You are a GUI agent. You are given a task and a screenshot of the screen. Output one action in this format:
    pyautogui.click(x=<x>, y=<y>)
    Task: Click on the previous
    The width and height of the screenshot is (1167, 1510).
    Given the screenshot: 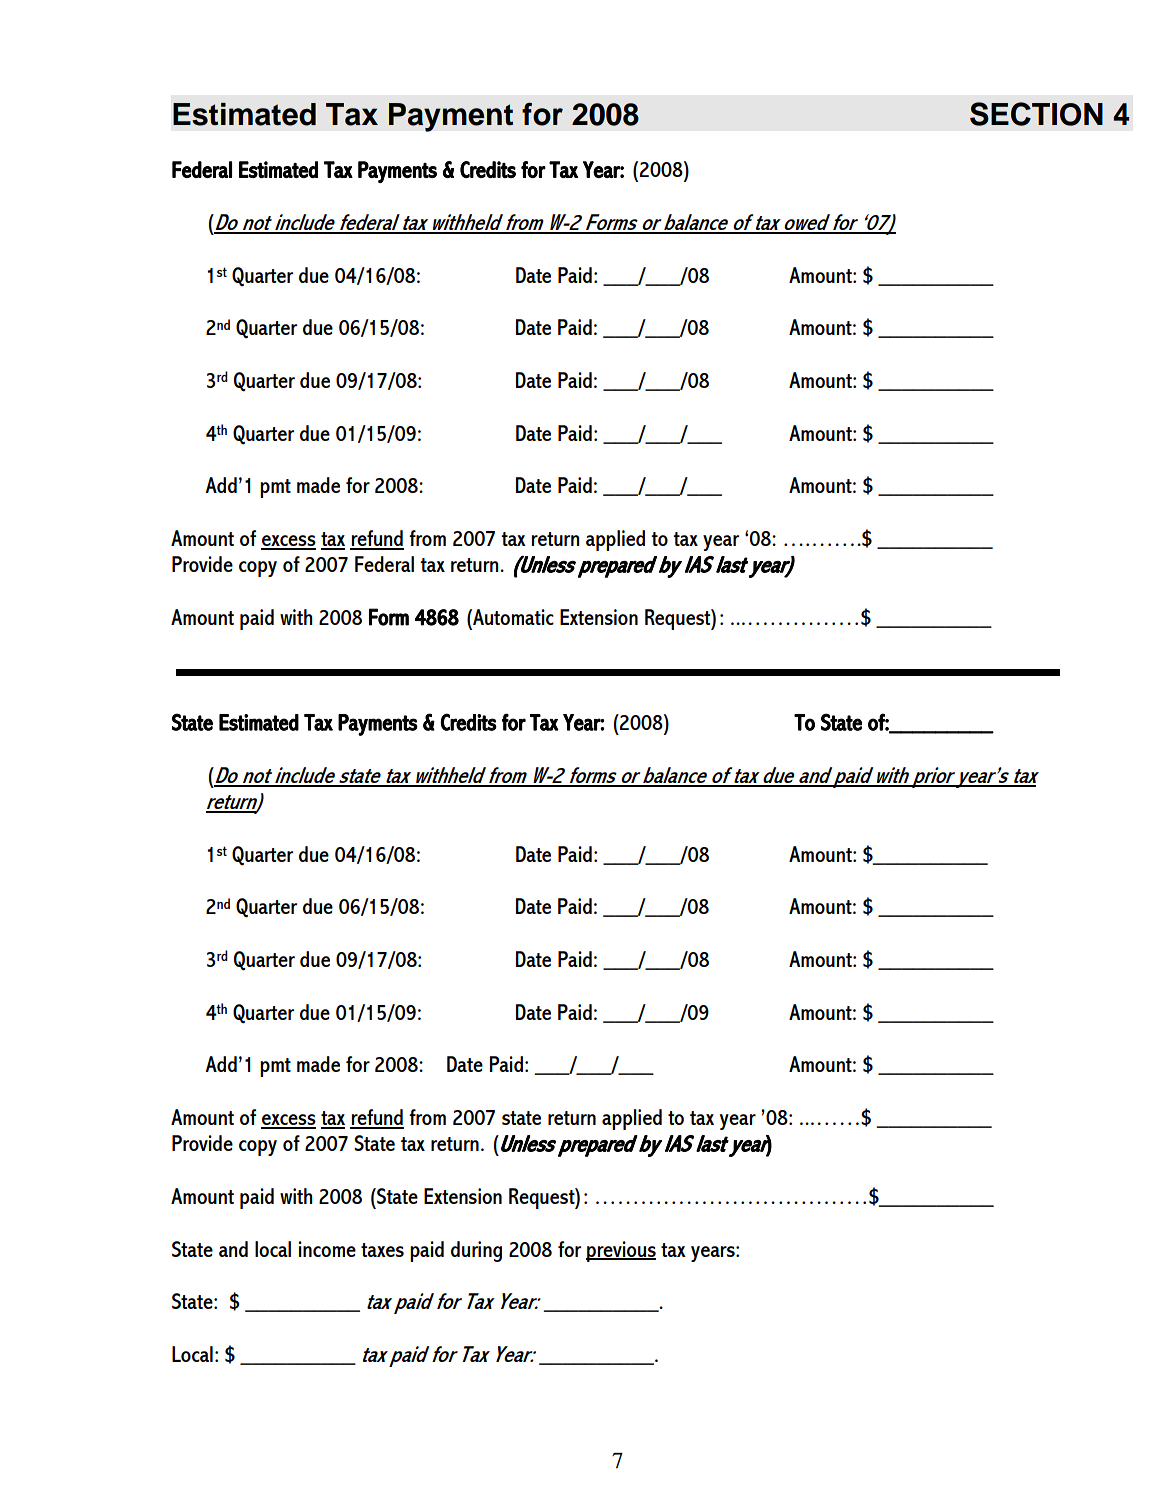 What is the action you would take?
    pyautogui.click(x=621, y=1251)
